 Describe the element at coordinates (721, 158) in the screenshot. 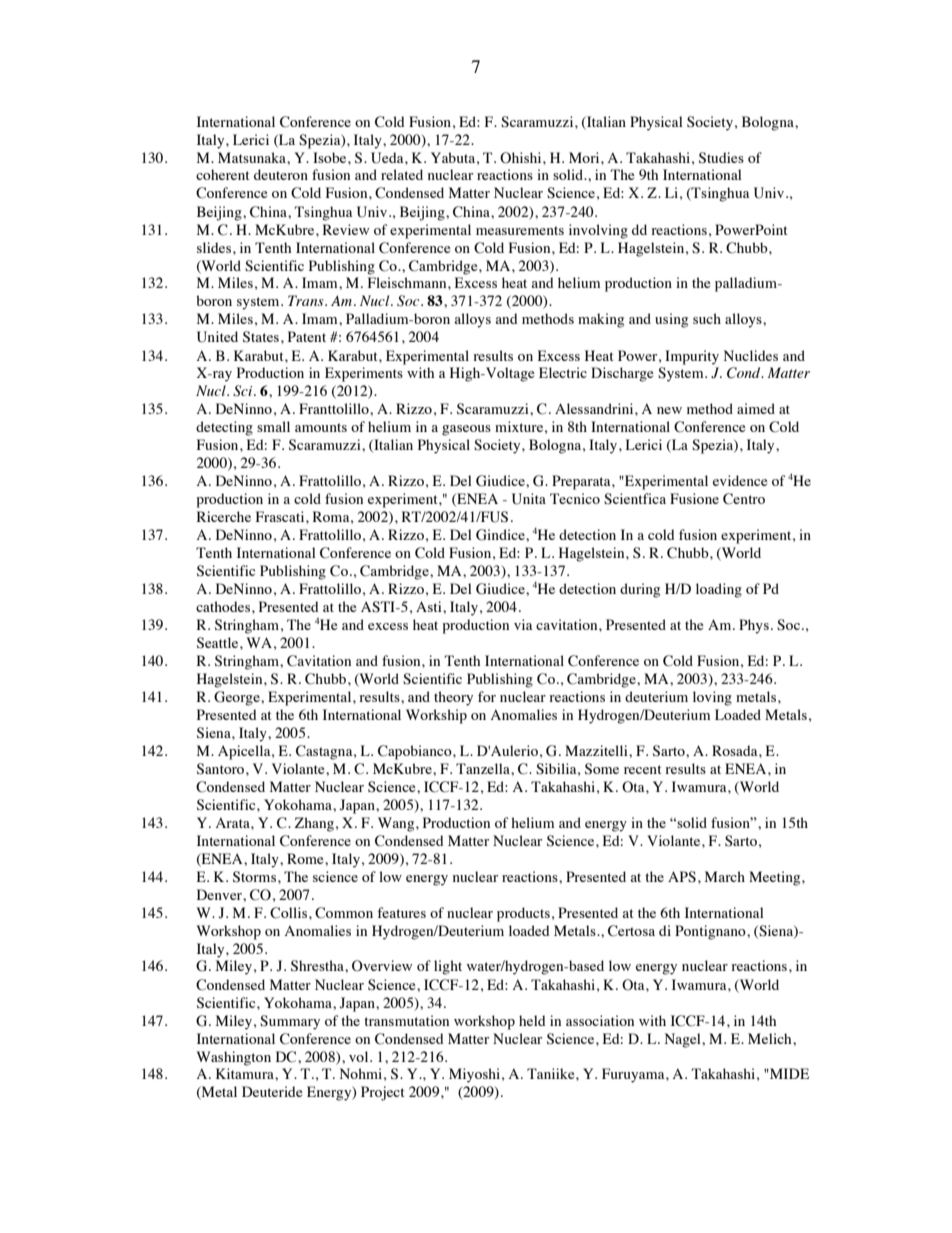

I see `Studies` at that location.
